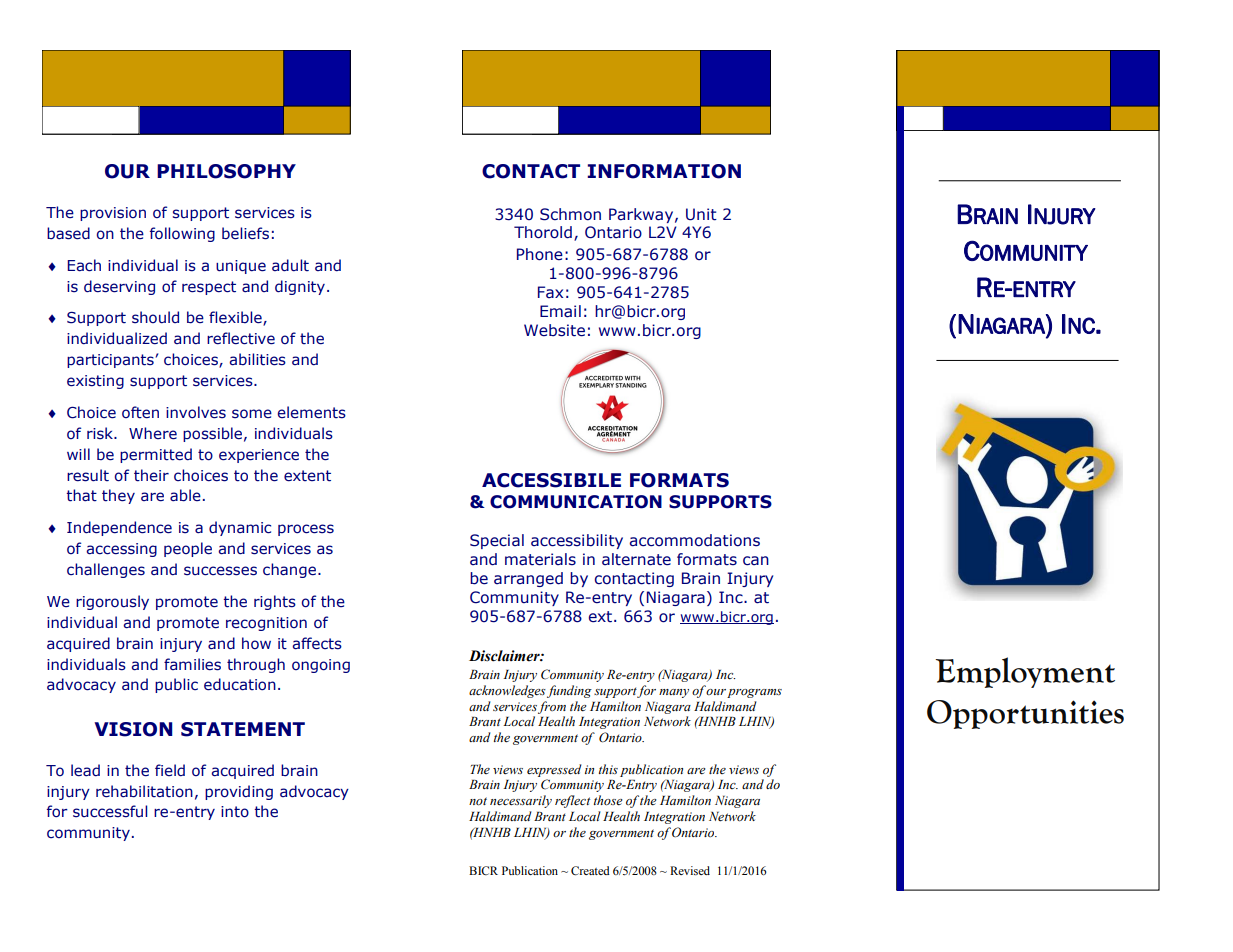 The width and height of the screenshot is (1233, 952). What do you see at coordinates (240, 528) in the screenshot?
I see `dynamic` at bounding box center [240, 528].
